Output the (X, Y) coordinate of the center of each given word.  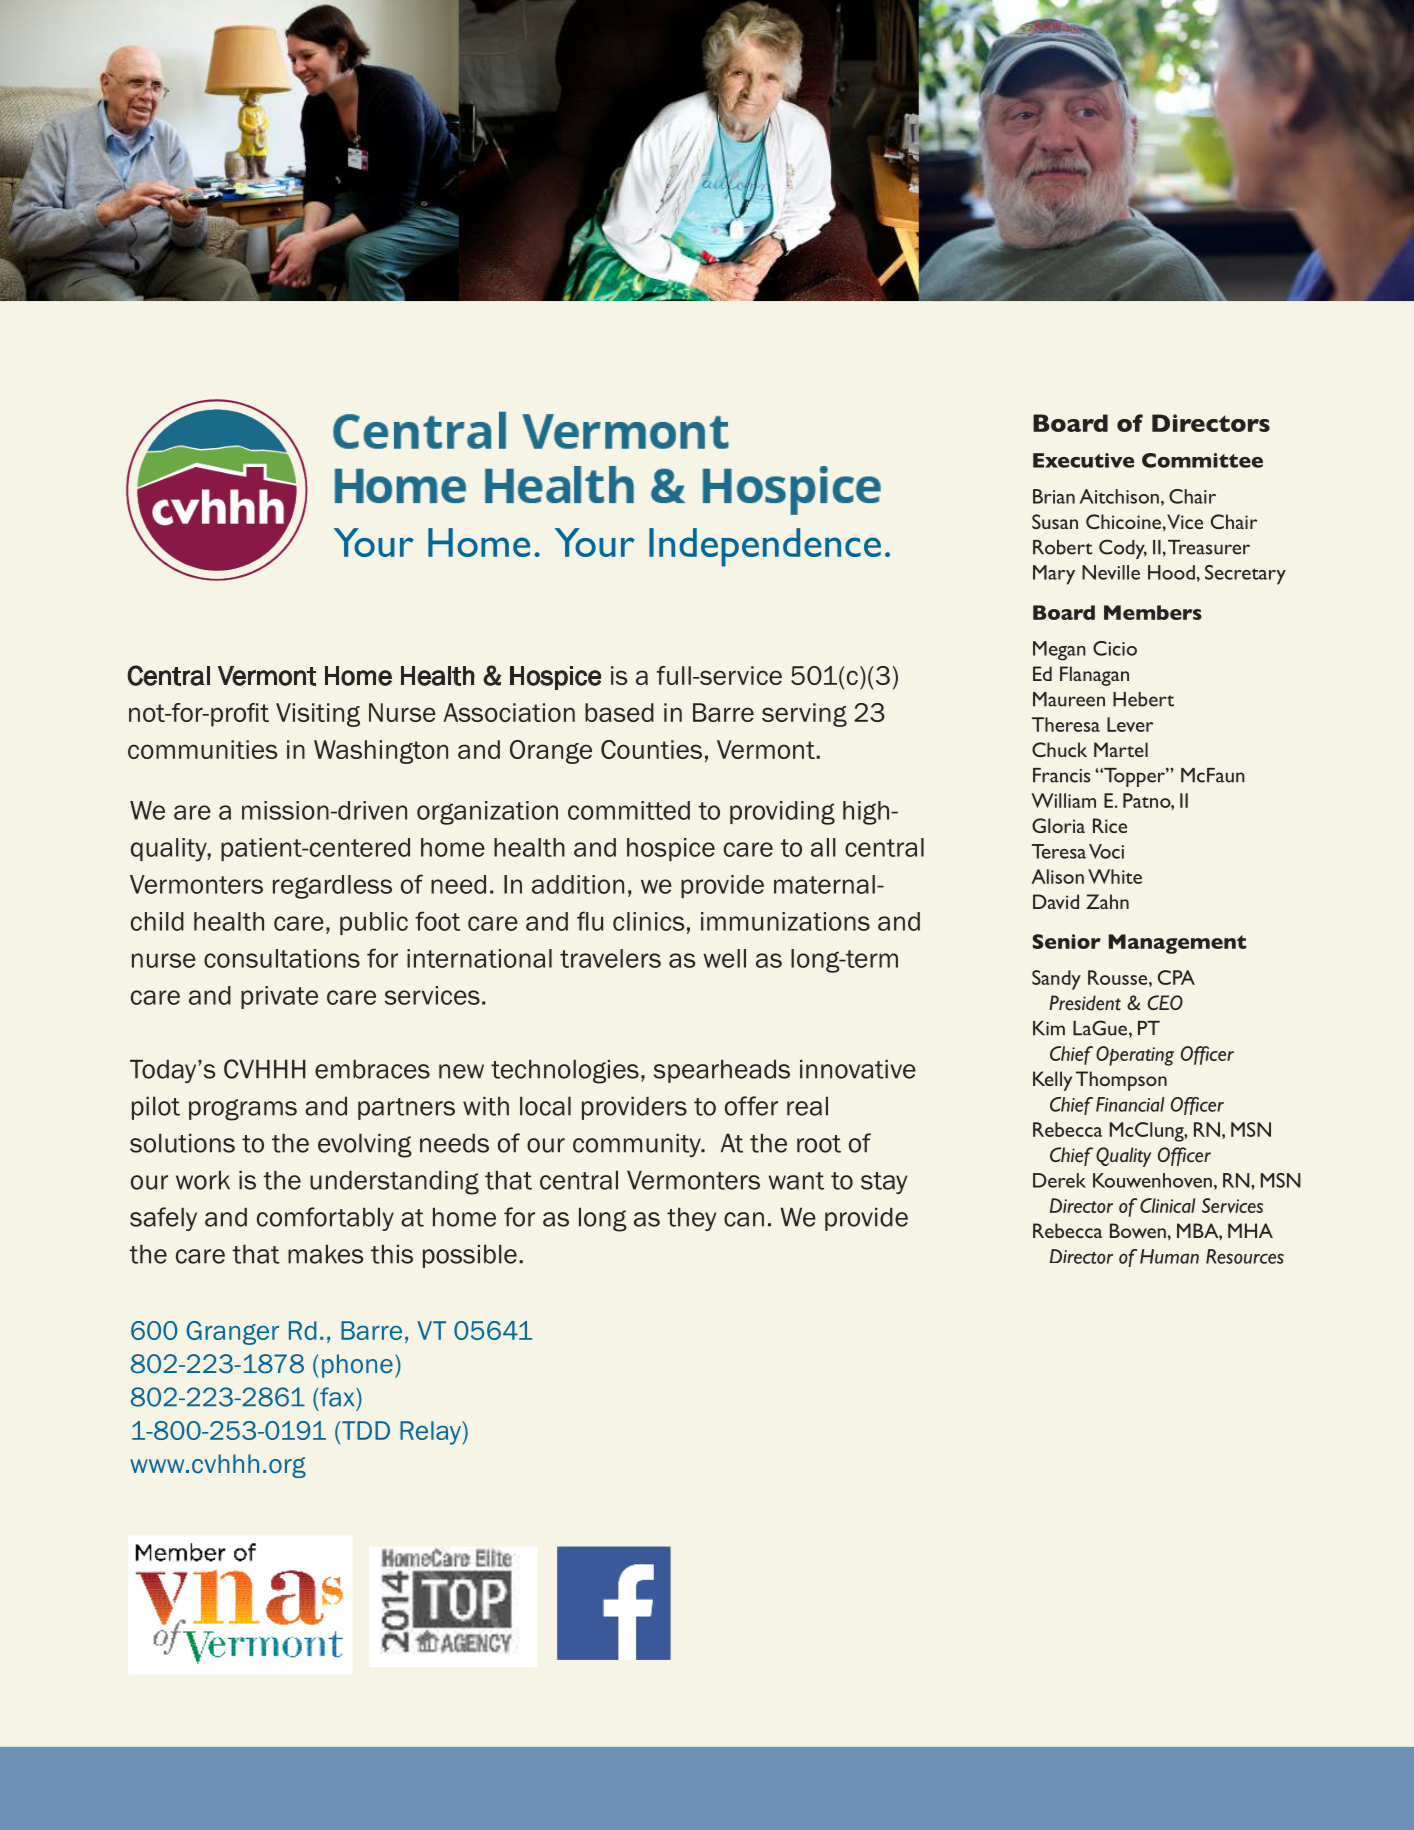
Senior (1067, 941)
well (724, 958)
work (203, 1180)
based (619, 712)
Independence (765, 547)
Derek (1059, 1180)
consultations (282, 958)
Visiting (318, 715)
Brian (1054, 496)
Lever (1130, 724)
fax (337, 1397)
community (638, 1145)
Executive (1083, 460)
